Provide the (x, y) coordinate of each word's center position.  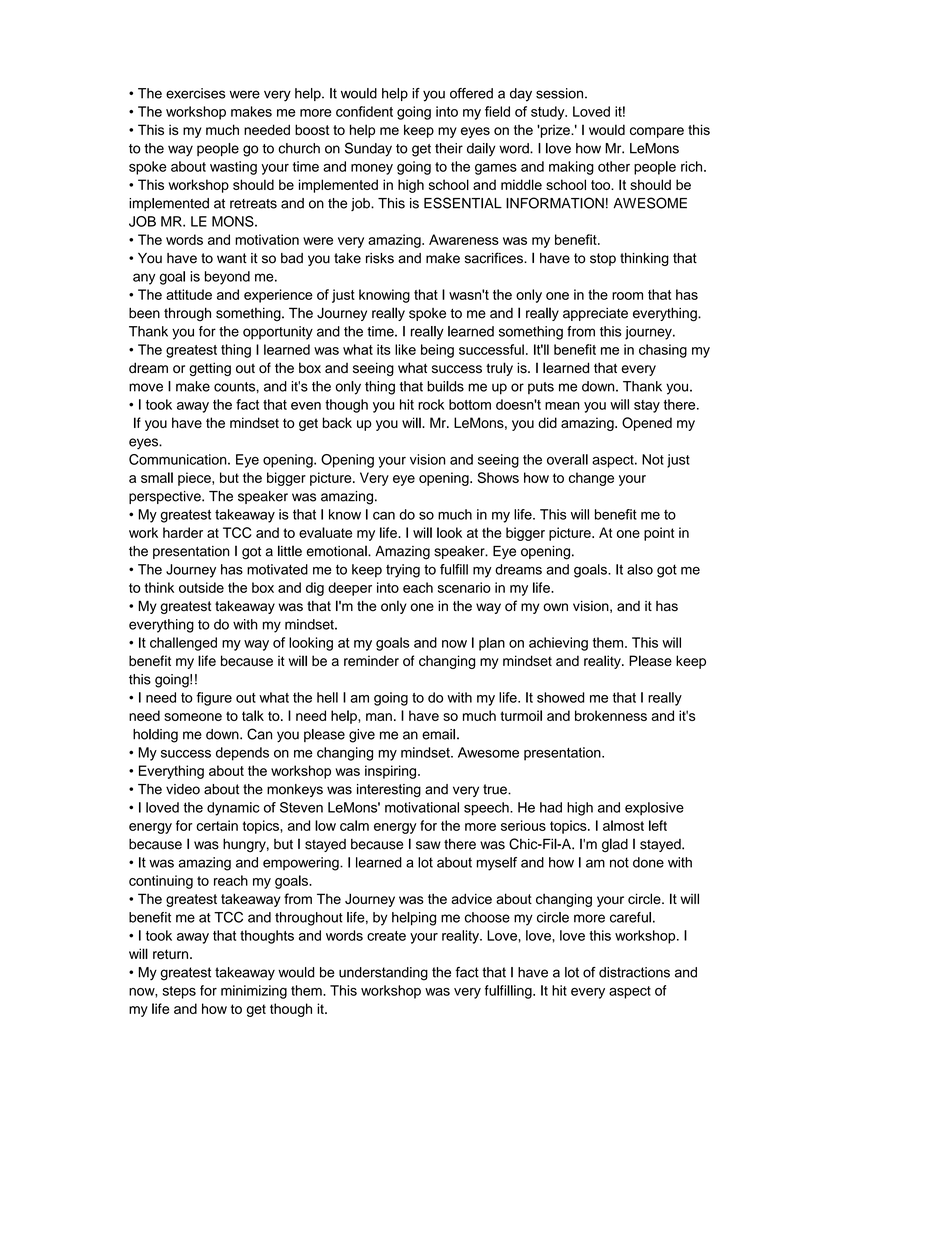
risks (380, 258)
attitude (189, 294)
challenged (183, 644)
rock (431, 404)
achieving (558, 644)
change (591, 479)
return (172, 954)
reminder (371, 660)
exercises (195, 93)
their (449, 148)
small (157, 477)
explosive (654, 809)
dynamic (233, 809)
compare (657, 132)
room (627, 296)
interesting (389, 790)
